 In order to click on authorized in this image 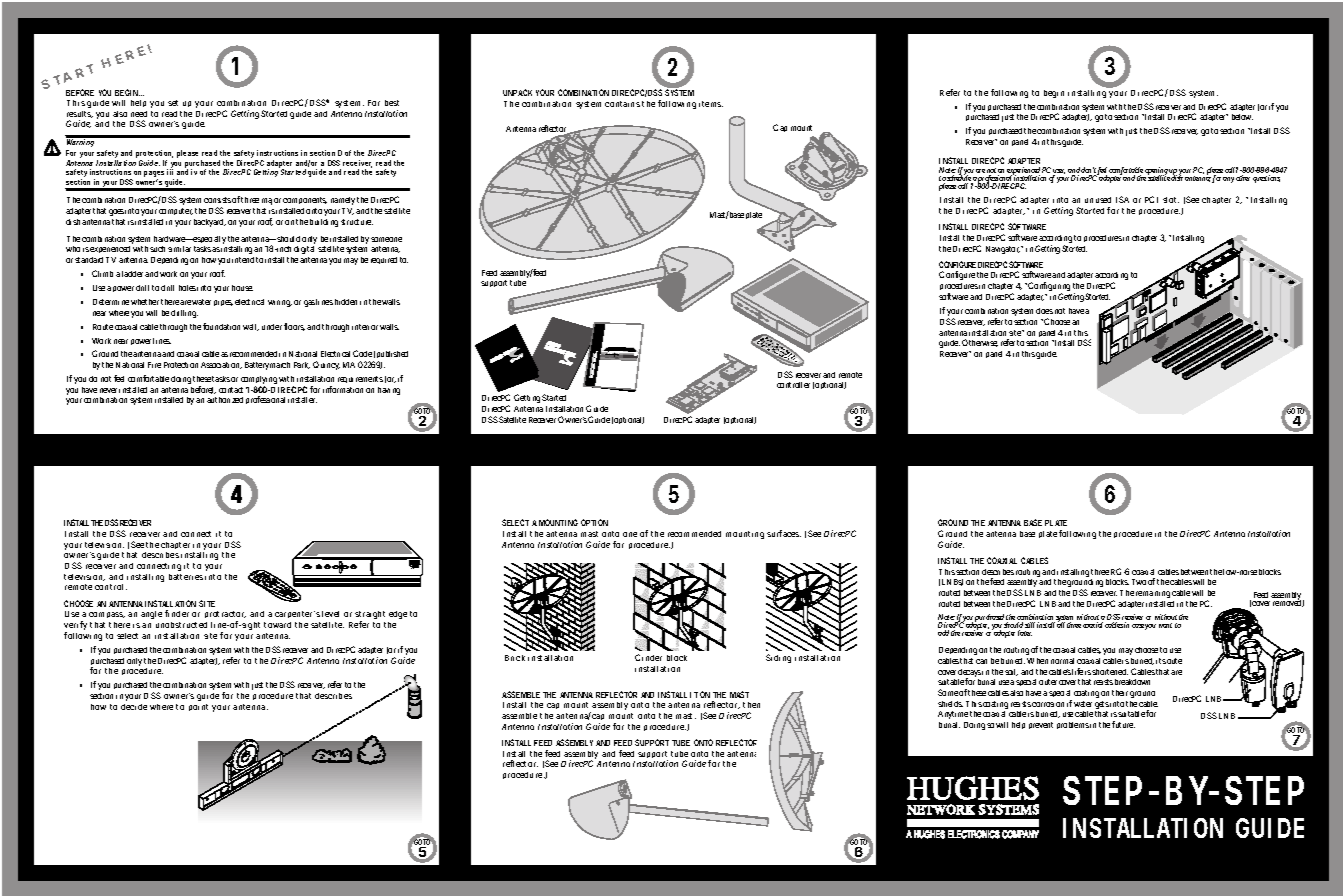, I will do `click(225, 400)`.
